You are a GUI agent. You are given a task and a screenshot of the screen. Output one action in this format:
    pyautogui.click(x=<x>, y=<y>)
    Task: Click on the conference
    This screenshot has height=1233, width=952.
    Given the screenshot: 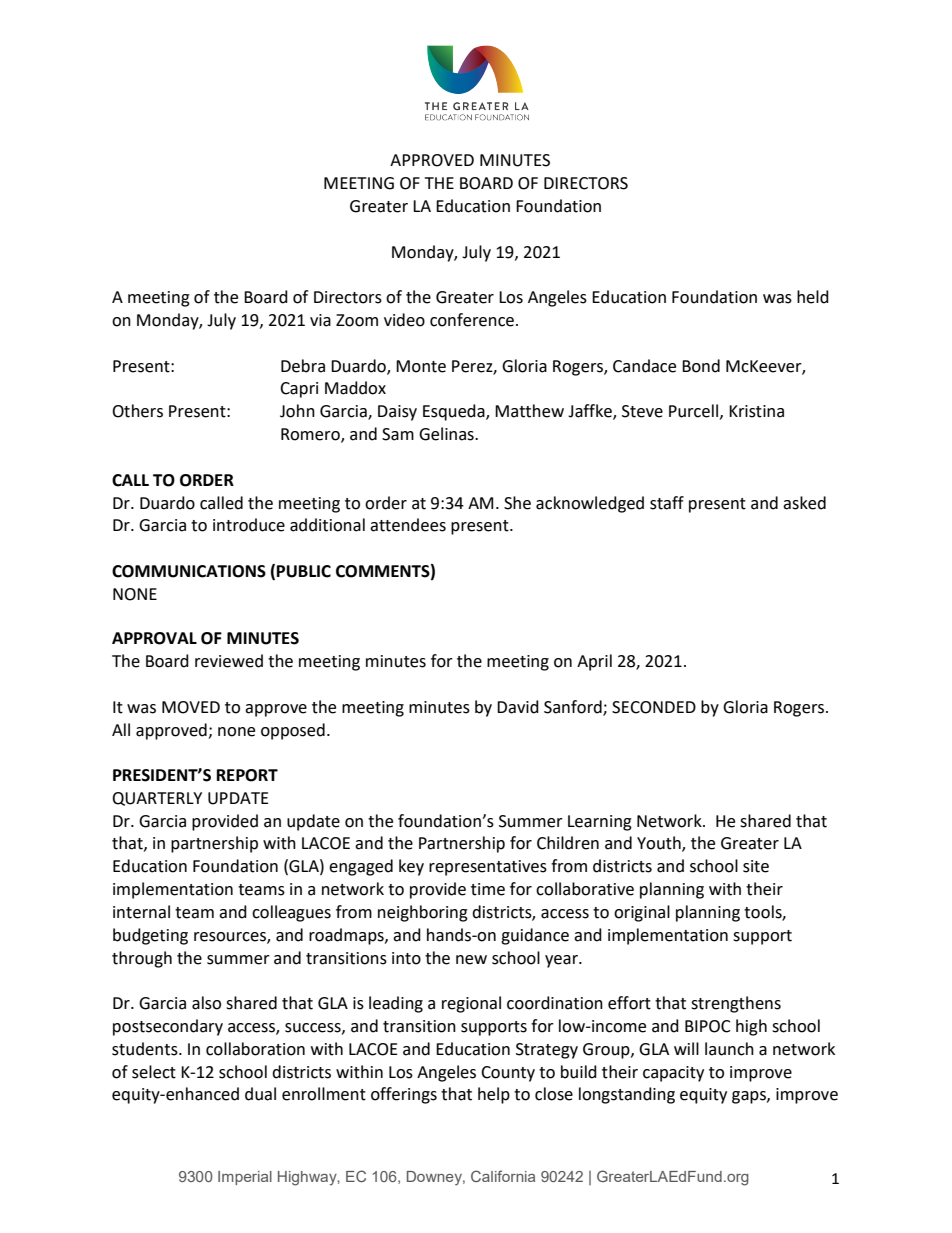 What is the action you would take?
    pyautogui.click(x=472, y=320)
